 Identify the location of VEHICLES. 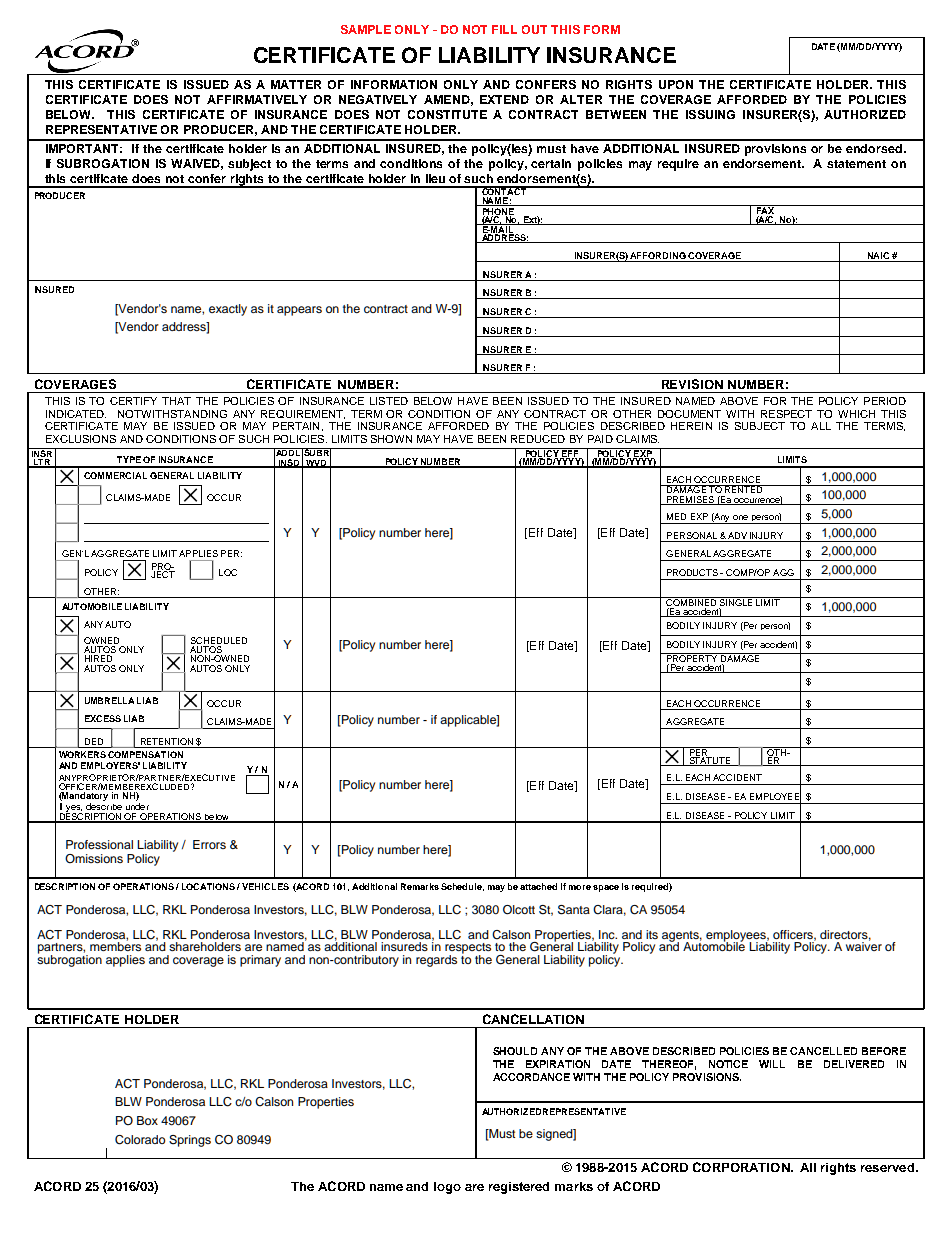
(265, 886).
